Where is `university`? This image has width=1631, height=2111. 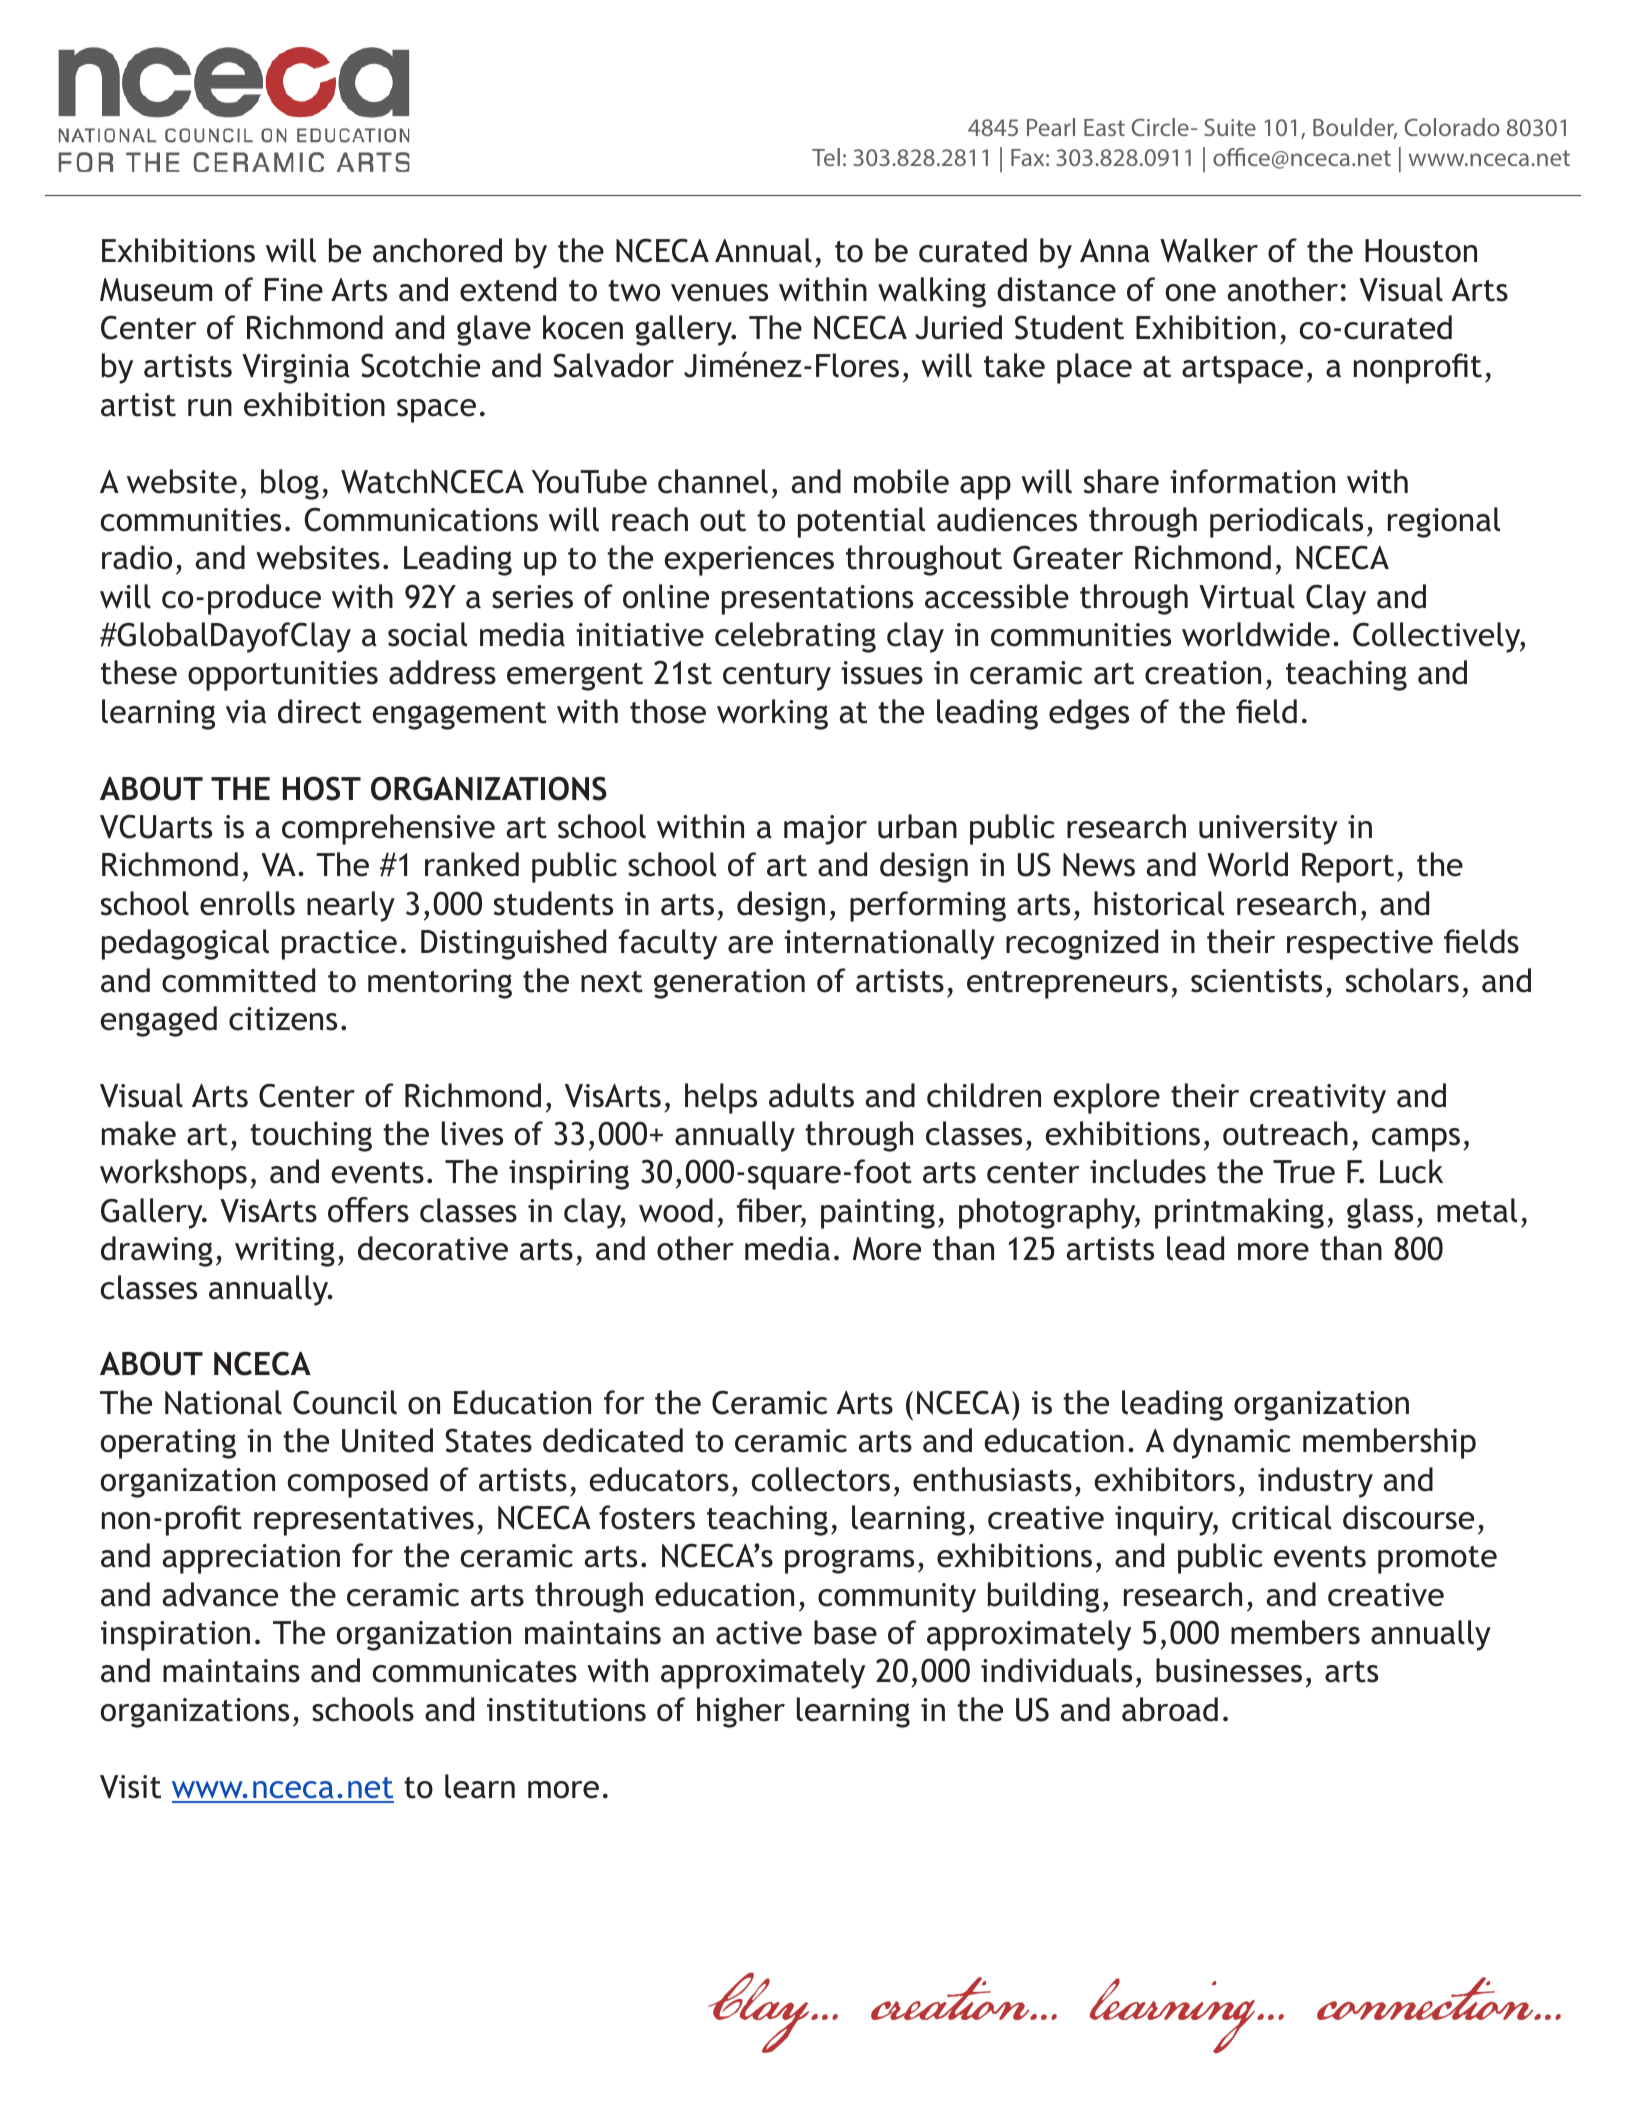
university is located at coordinates (1268, 830).
